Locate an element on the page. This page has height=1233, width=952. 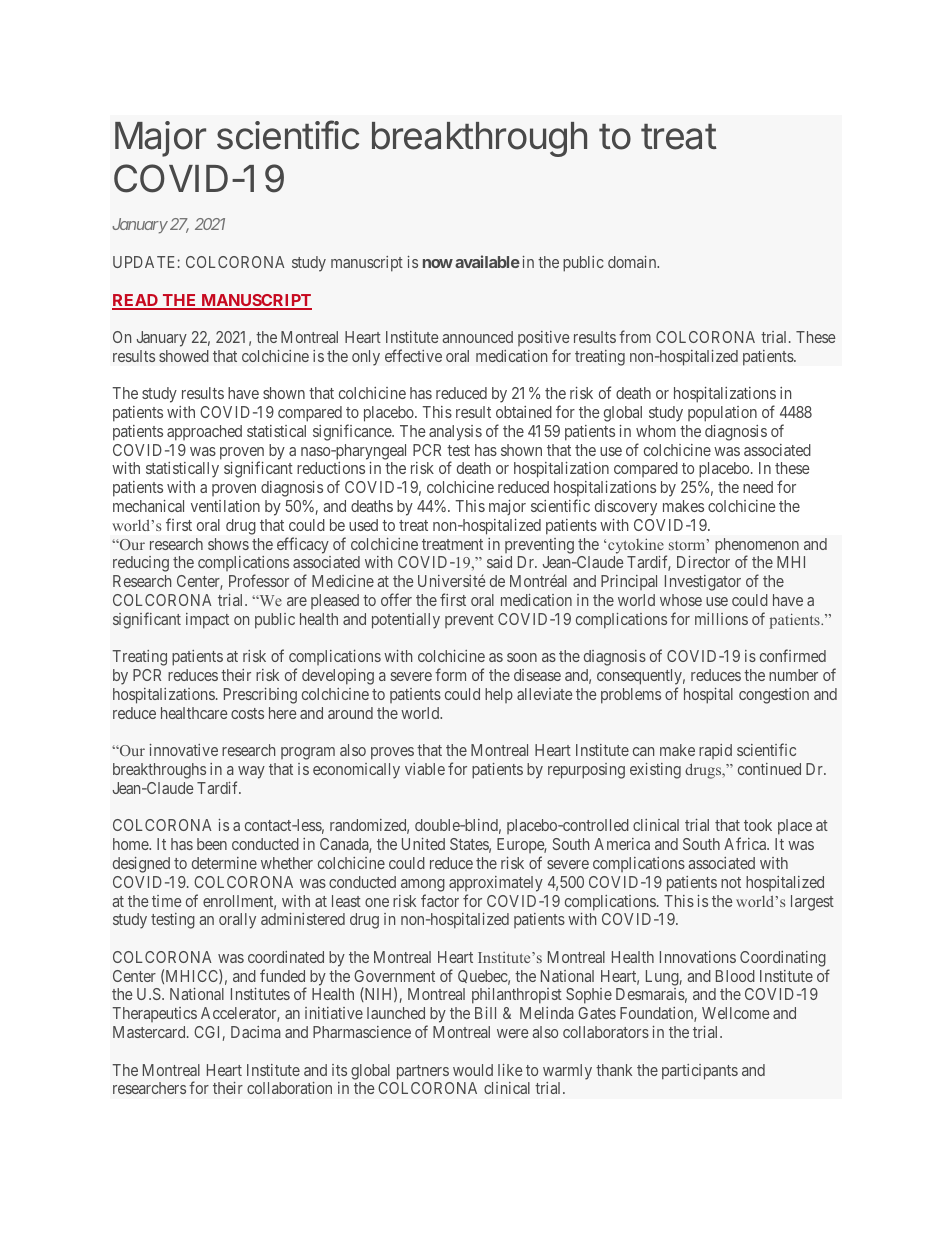
available is located at coordinates (487, 261).
